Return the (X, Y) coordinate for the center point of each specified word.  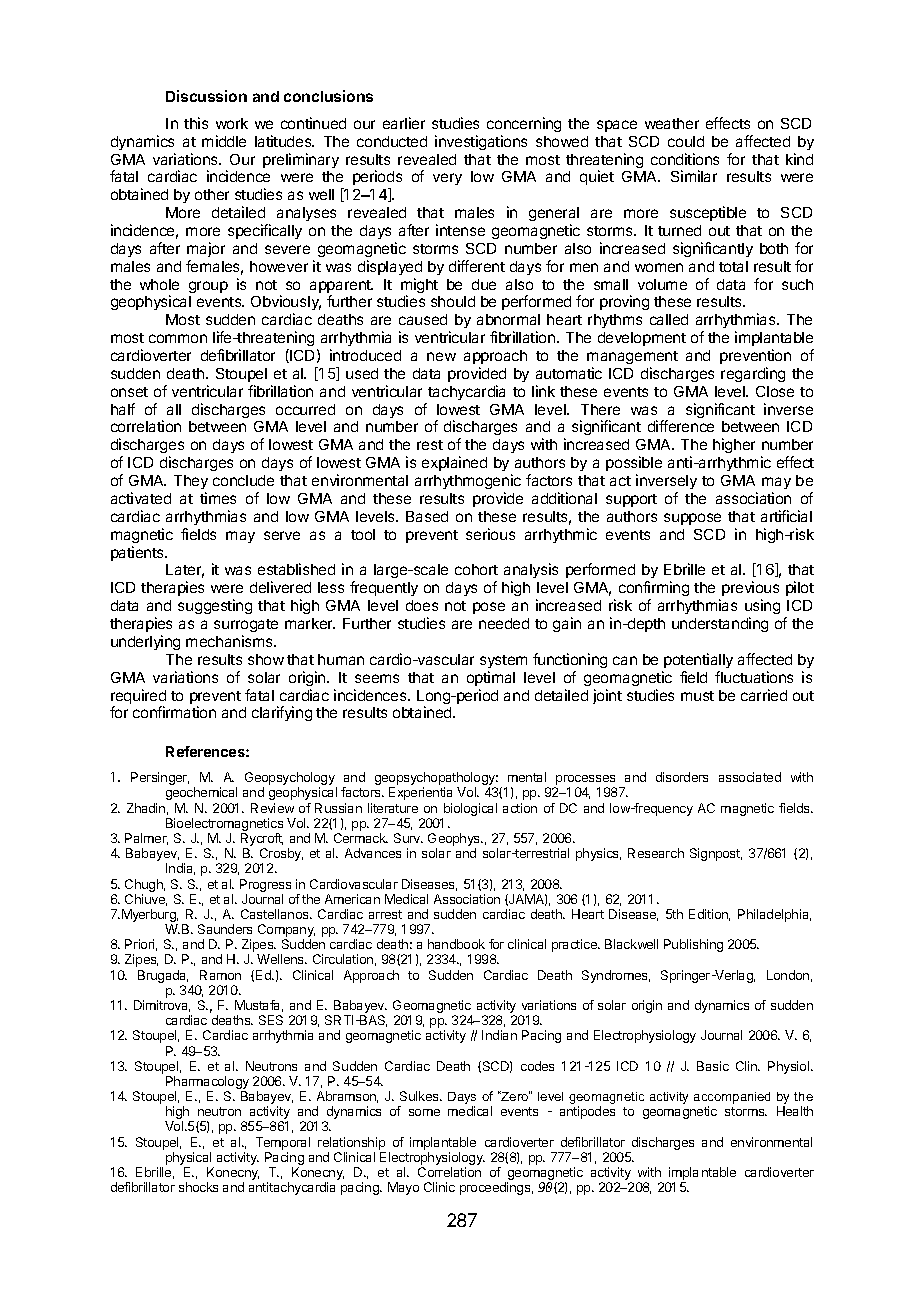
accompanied (732, 1099)
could (686, 141)
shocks (198, 1187)
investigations (481, 142)
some (424, 1112)
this (196, 123)
